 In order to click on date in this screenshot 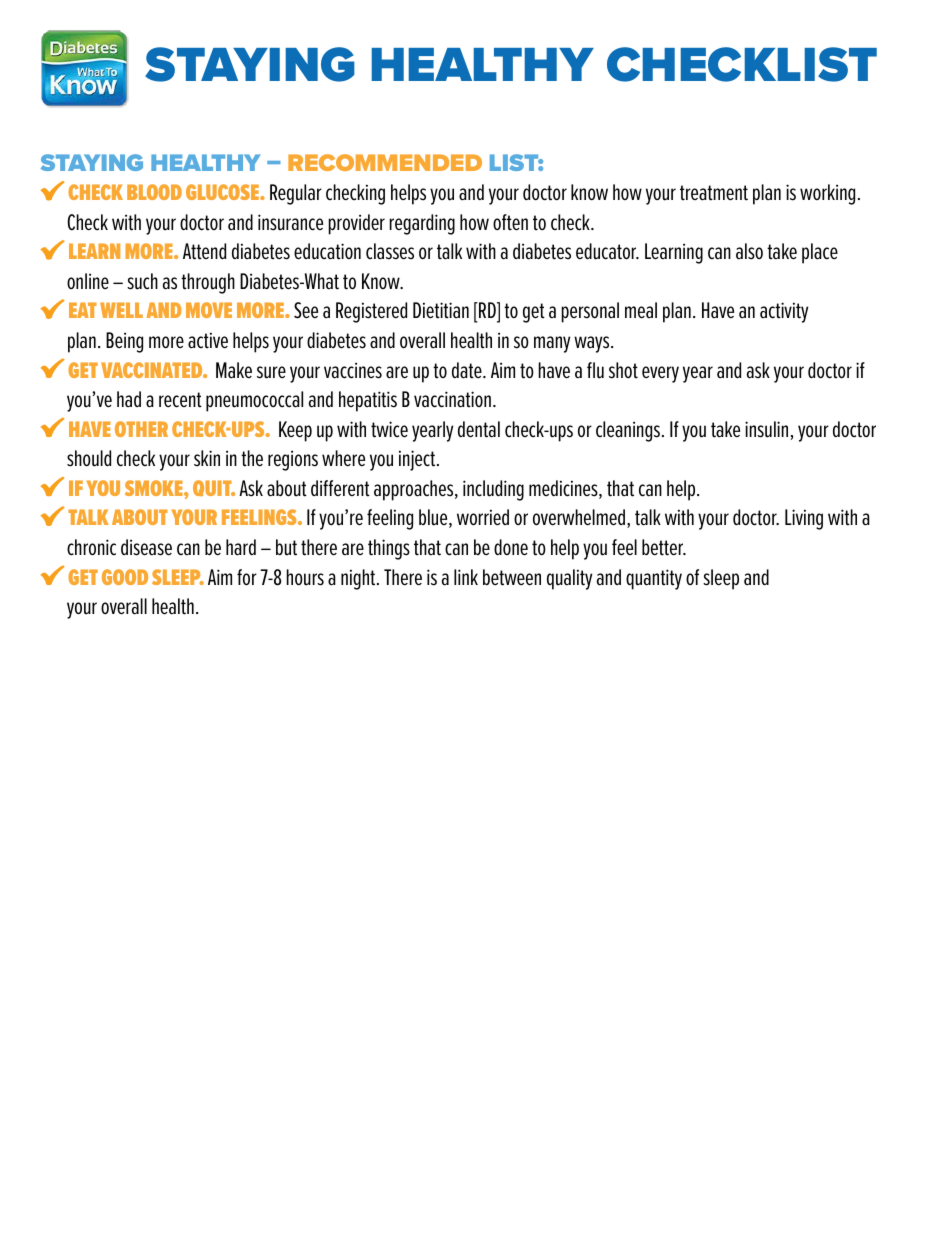, I will do `click(468, 370)`.
